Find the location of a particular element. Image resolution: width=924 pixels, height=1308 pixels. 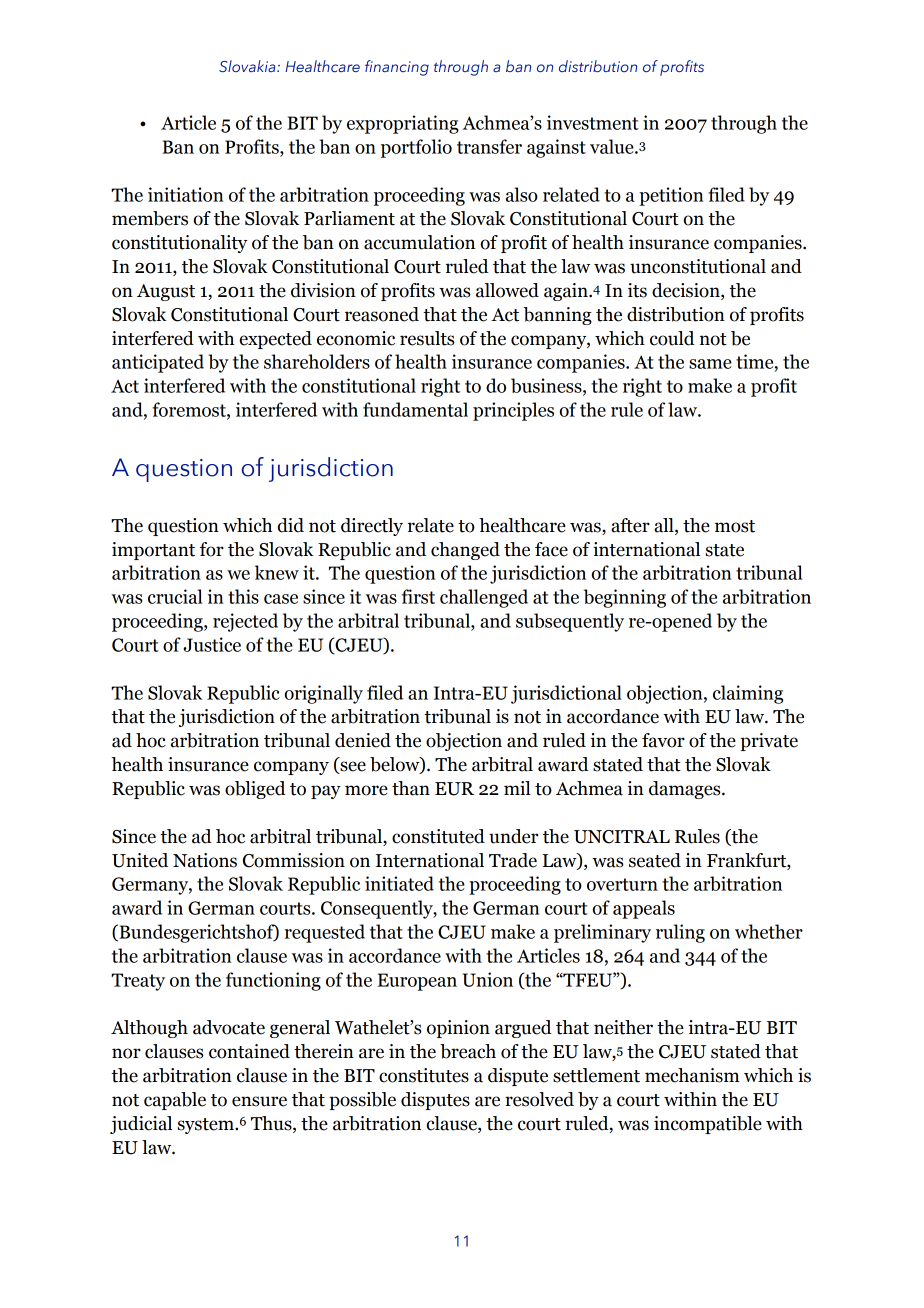

beginning is located at coordinates (625, 598).
